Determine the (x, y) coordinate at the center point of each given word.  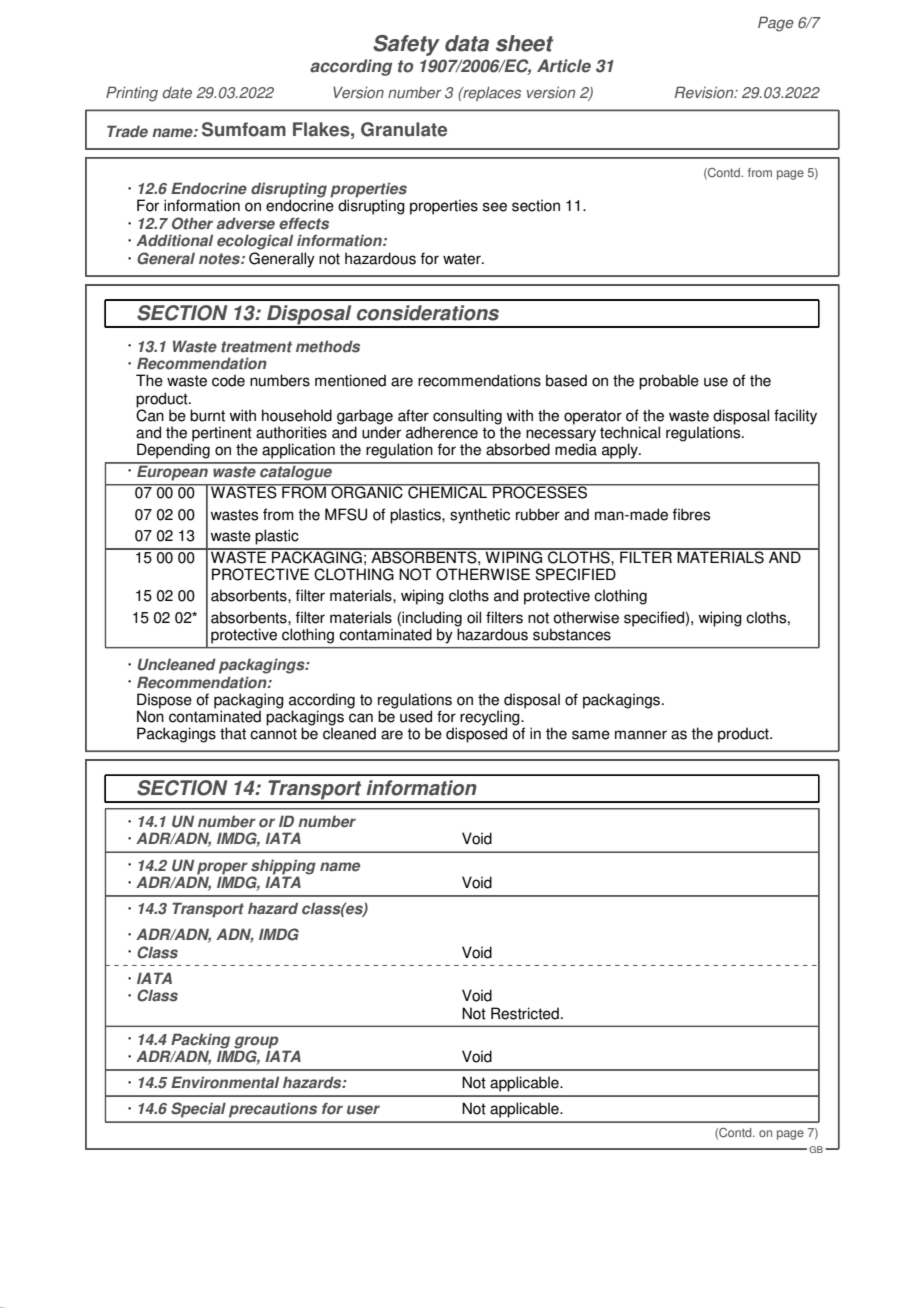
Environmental (225, 1082)
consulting (467, 417)
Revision (705, 92)
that (233, 733)
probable (669, 382)
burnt (207, 415)
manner (641, 735)
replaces (491, 94)
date (177, 93)
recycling (491, 719)
